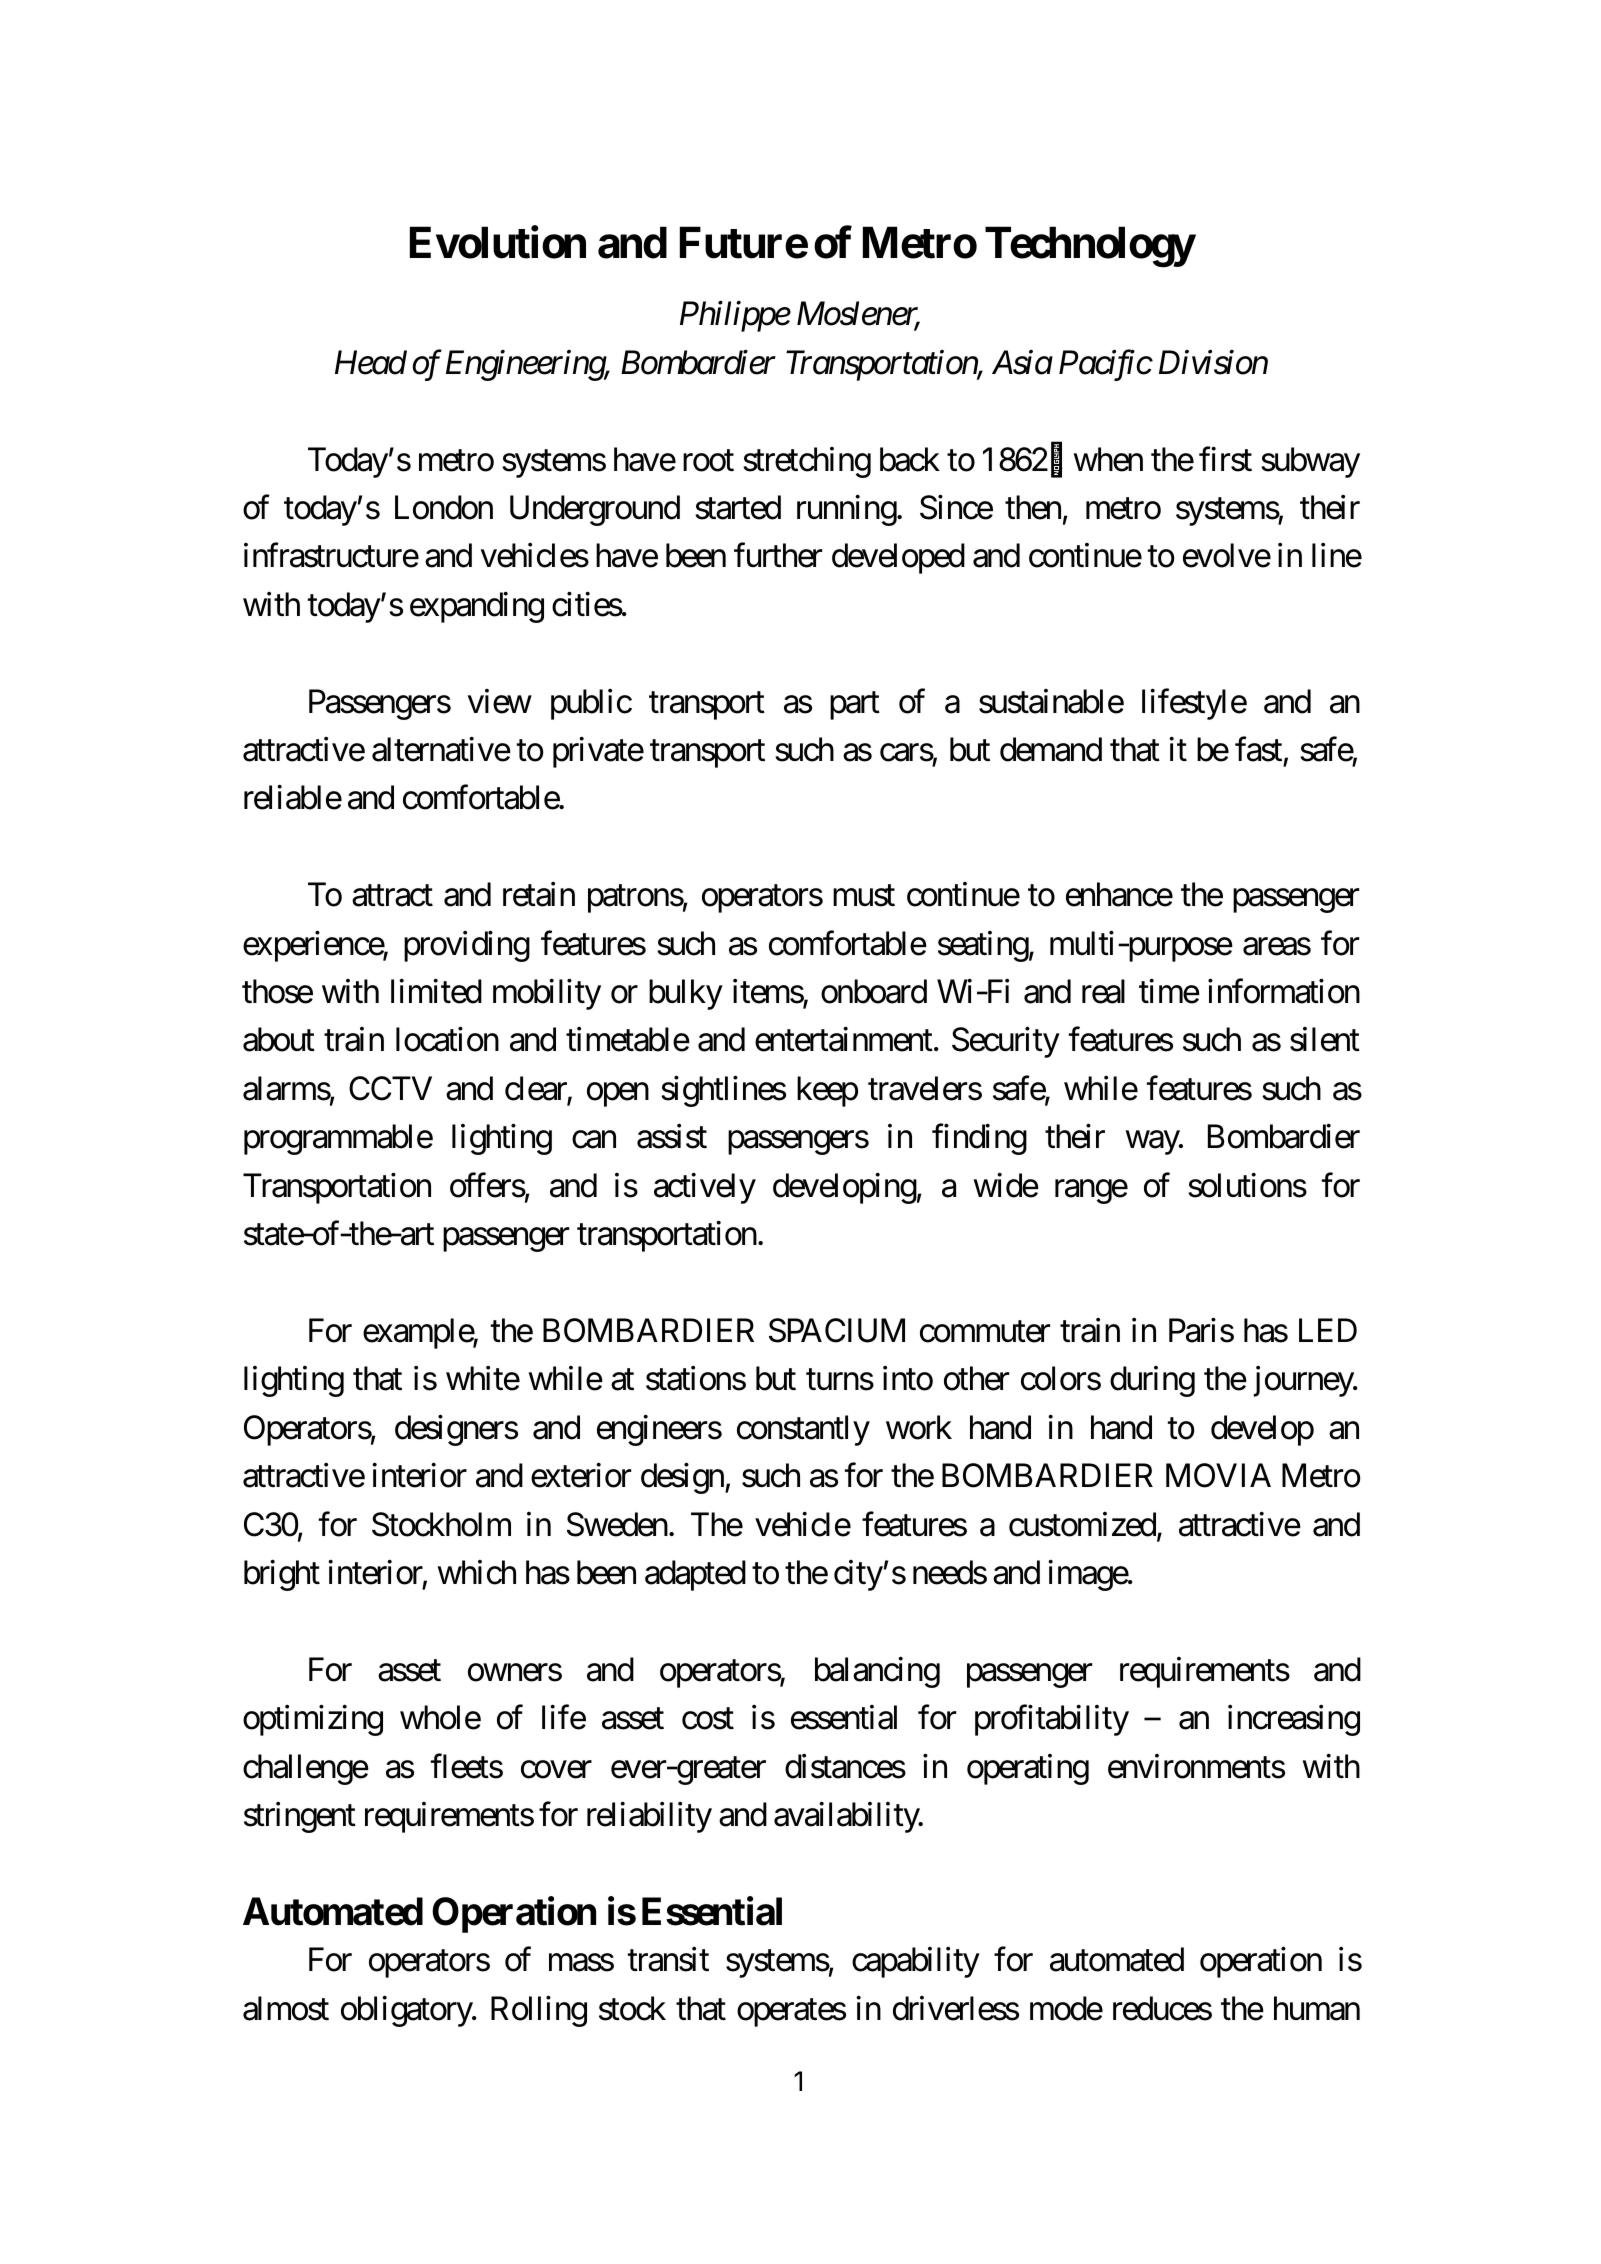 The image size is (1601, 2264). Describe the element at coordinates (1213, 363) in the image. I see `Division` at that location.
